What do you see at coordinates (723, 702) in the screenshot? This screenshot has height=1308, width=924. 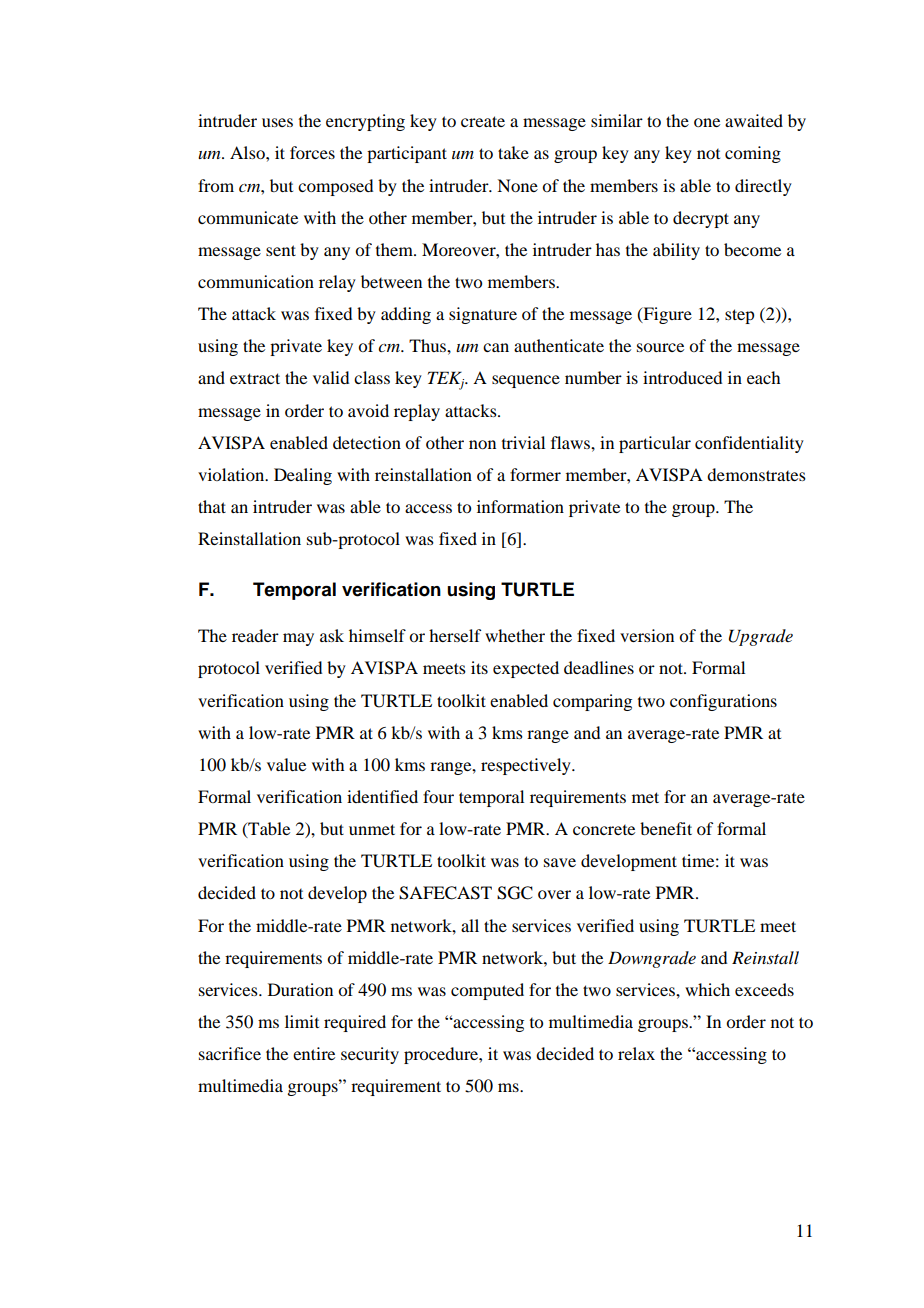 I see `configurations` at bounding box center [723, 702].
